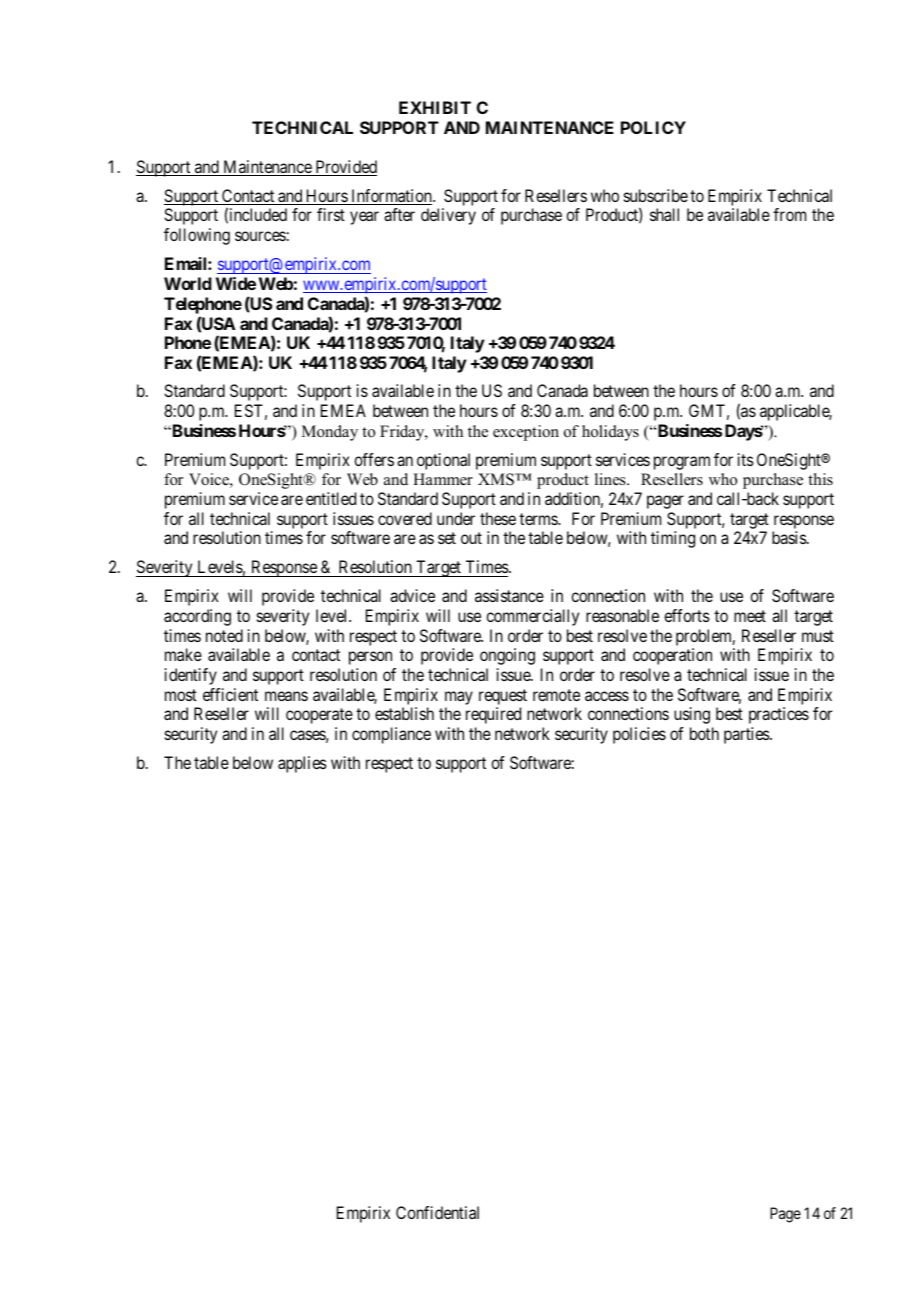 Image resolution: width=924 pixels, height=1308 pixels. Describe the element at coordinates (437, 1212) in the screenshot. I see `Confidential` at that location.
